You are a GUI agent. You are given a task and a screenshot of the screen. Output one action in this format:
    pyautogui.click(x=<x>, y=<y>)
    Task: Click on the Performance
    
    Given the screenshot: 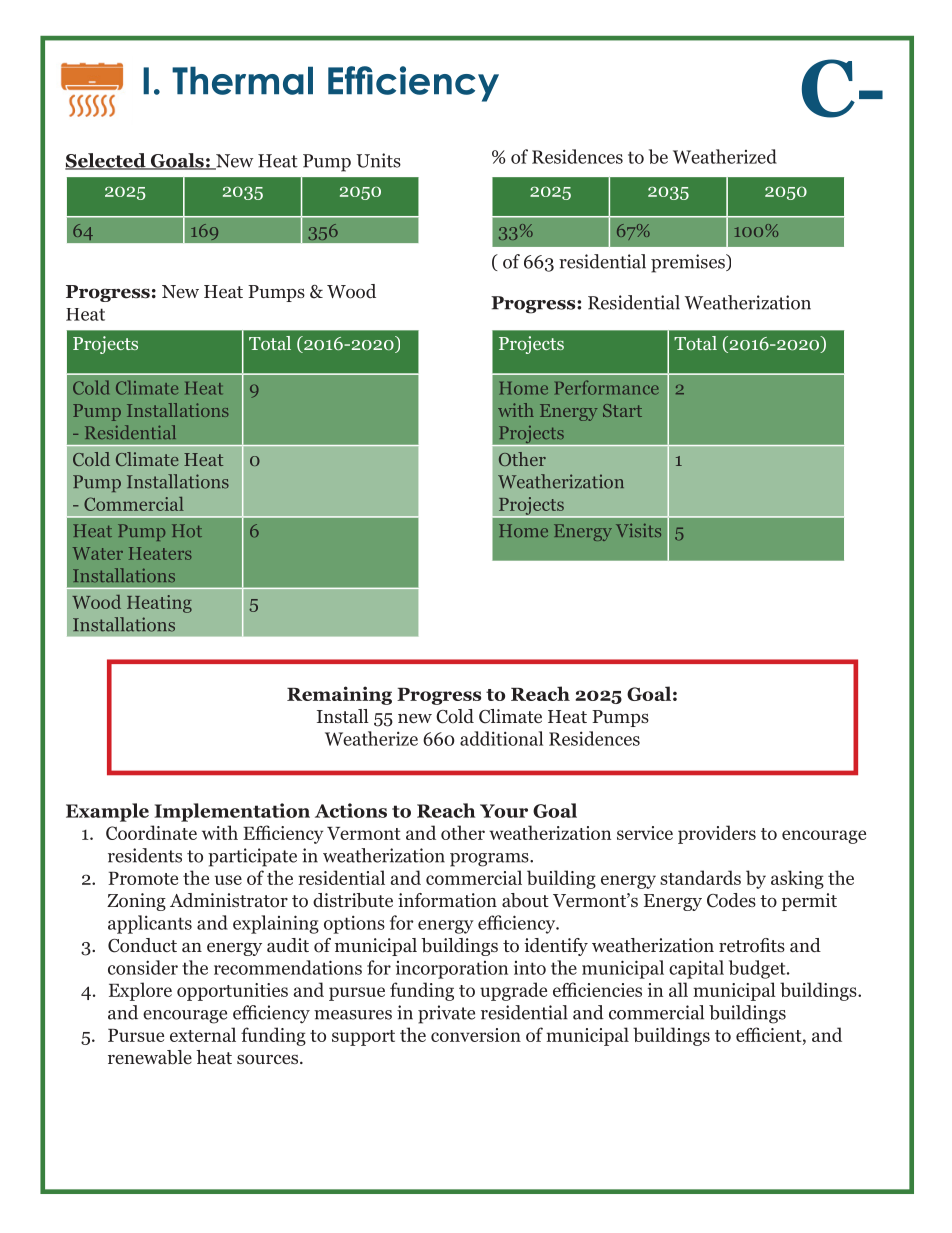 What is the action you would take?
    pyautogui.click(x=607, y=387)
